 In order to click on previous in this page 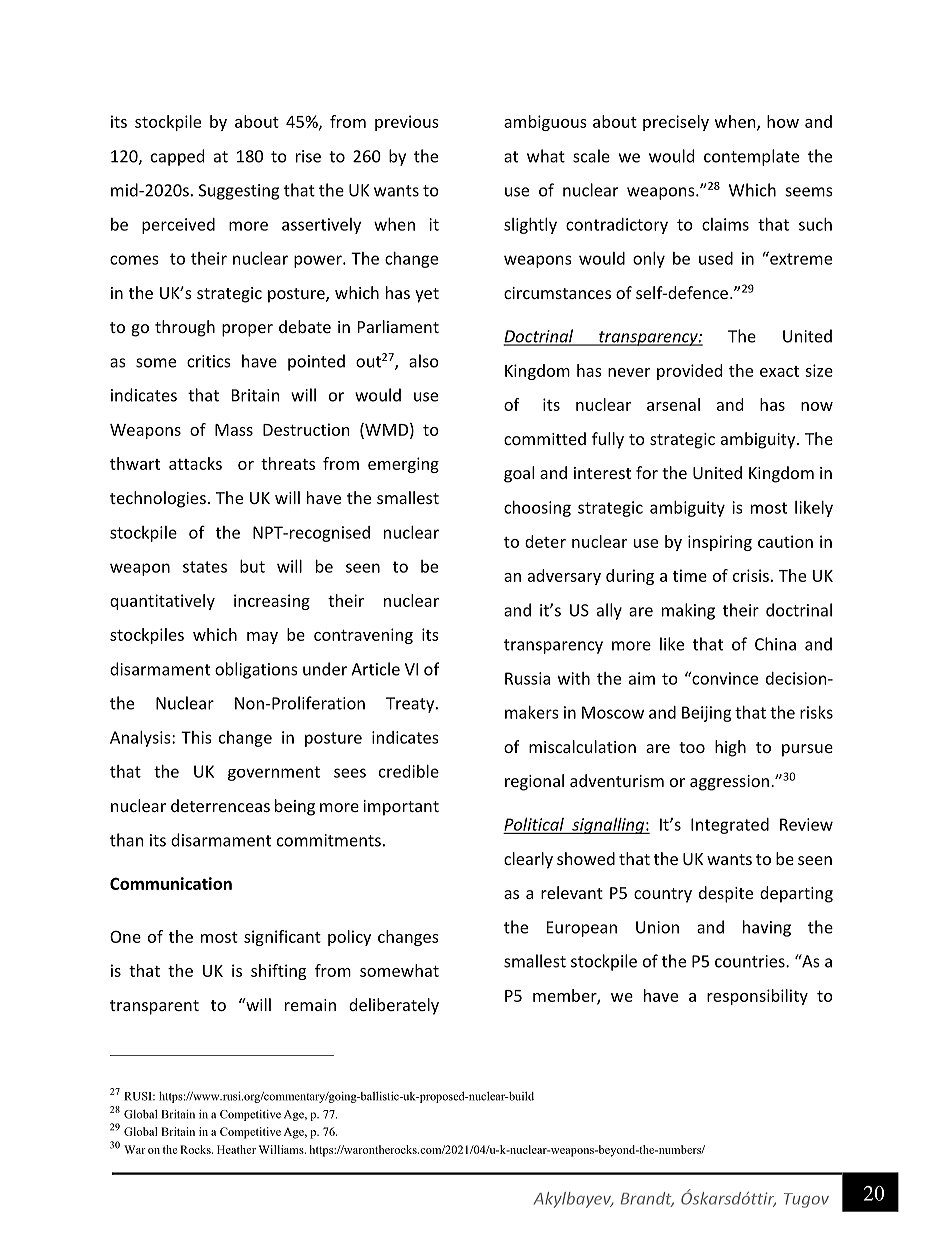, I will do `click(407, 123)`.
